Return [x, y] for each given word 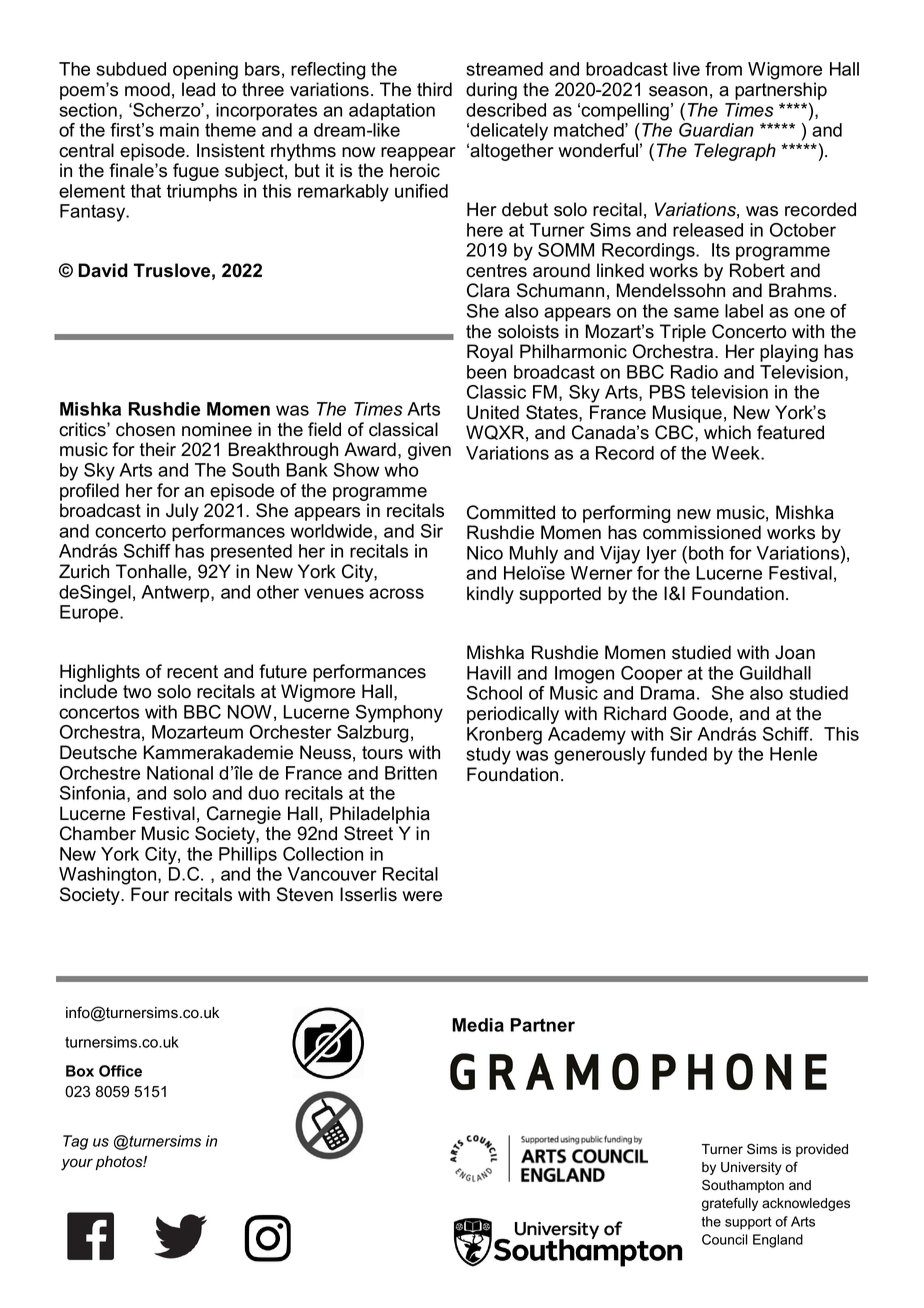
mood [147, 89]
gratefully [730, 1204]
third [434, 89]
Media [478, 1025]
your [77, 1164]
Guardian [716, 128]
